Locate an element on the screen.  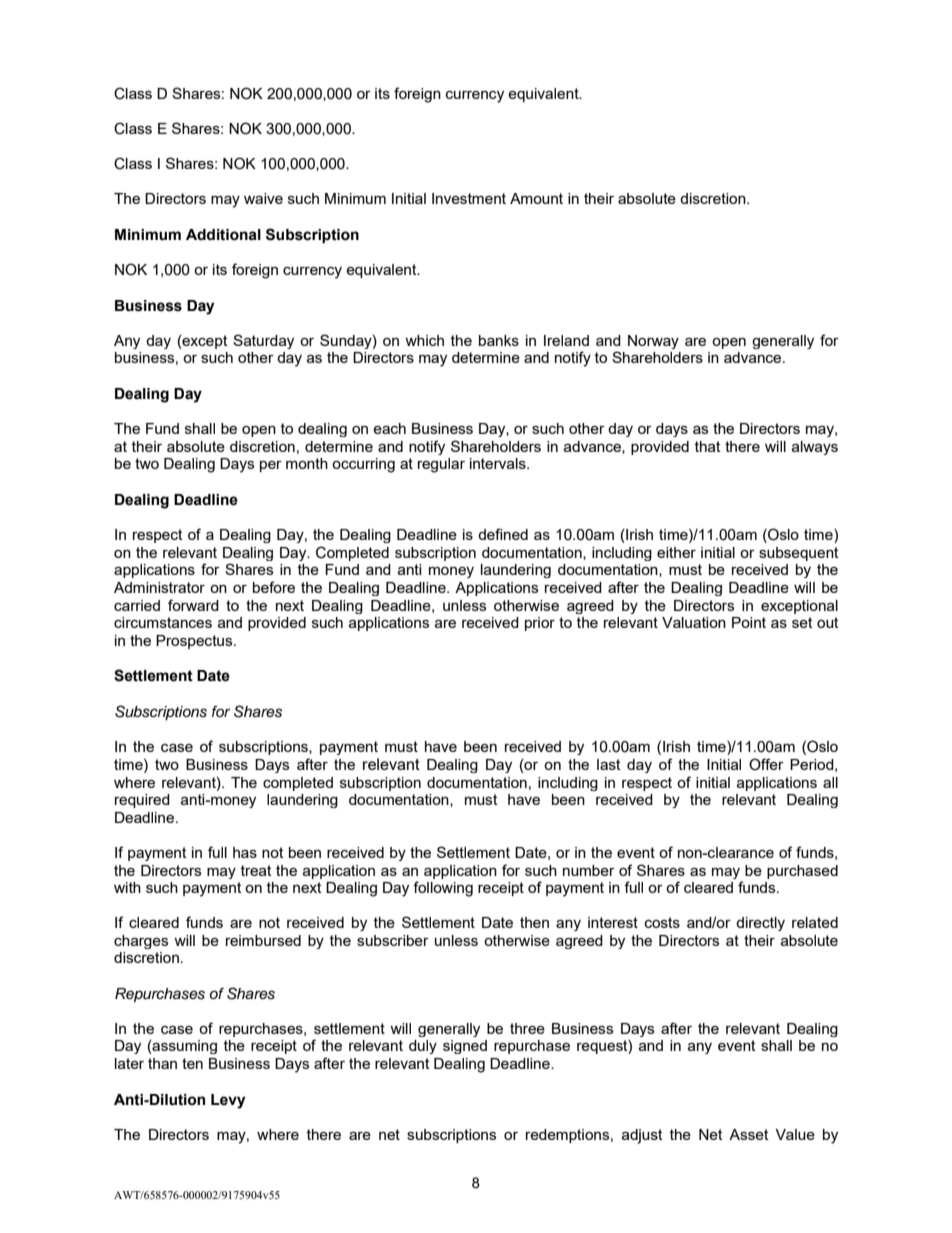
intervals is located at coordinates (499, 463).
